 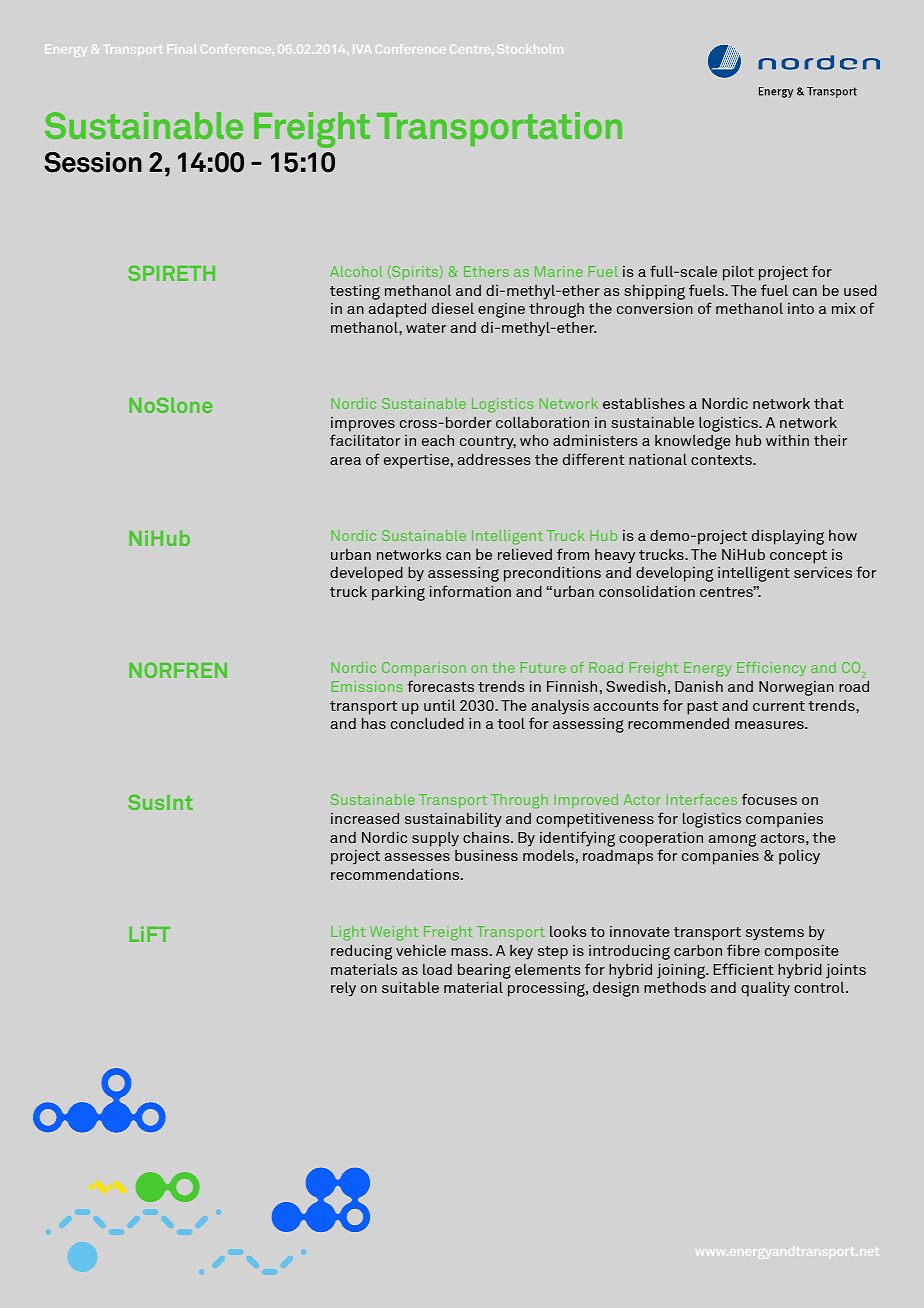 What do you see at coordinates (365, 818) in the screenshot?
I see `increased` at bounding box center [365, 818].
